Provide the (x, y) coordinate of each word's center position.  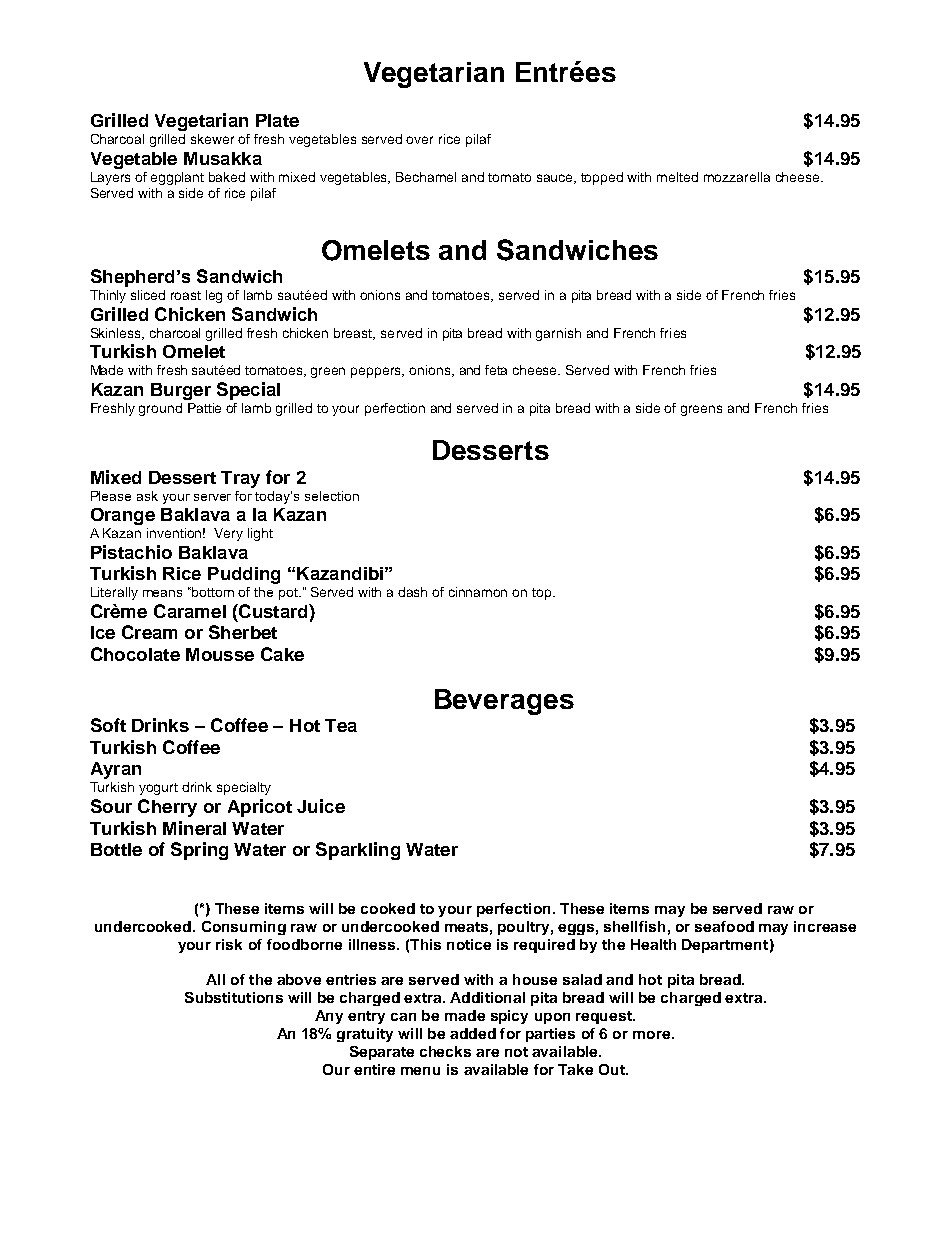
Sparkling (358, 851)
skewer (212, 139)
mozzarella (737, 177)
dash (412, 592)
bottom (213, 592)
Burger (181, 391)
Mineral (194, 828)
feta (496, 370)
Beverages (504, 702)
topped (602, 178)
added (473, 1033)
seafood (724, 926)
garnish (558, 334)
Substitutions (234, 997)
